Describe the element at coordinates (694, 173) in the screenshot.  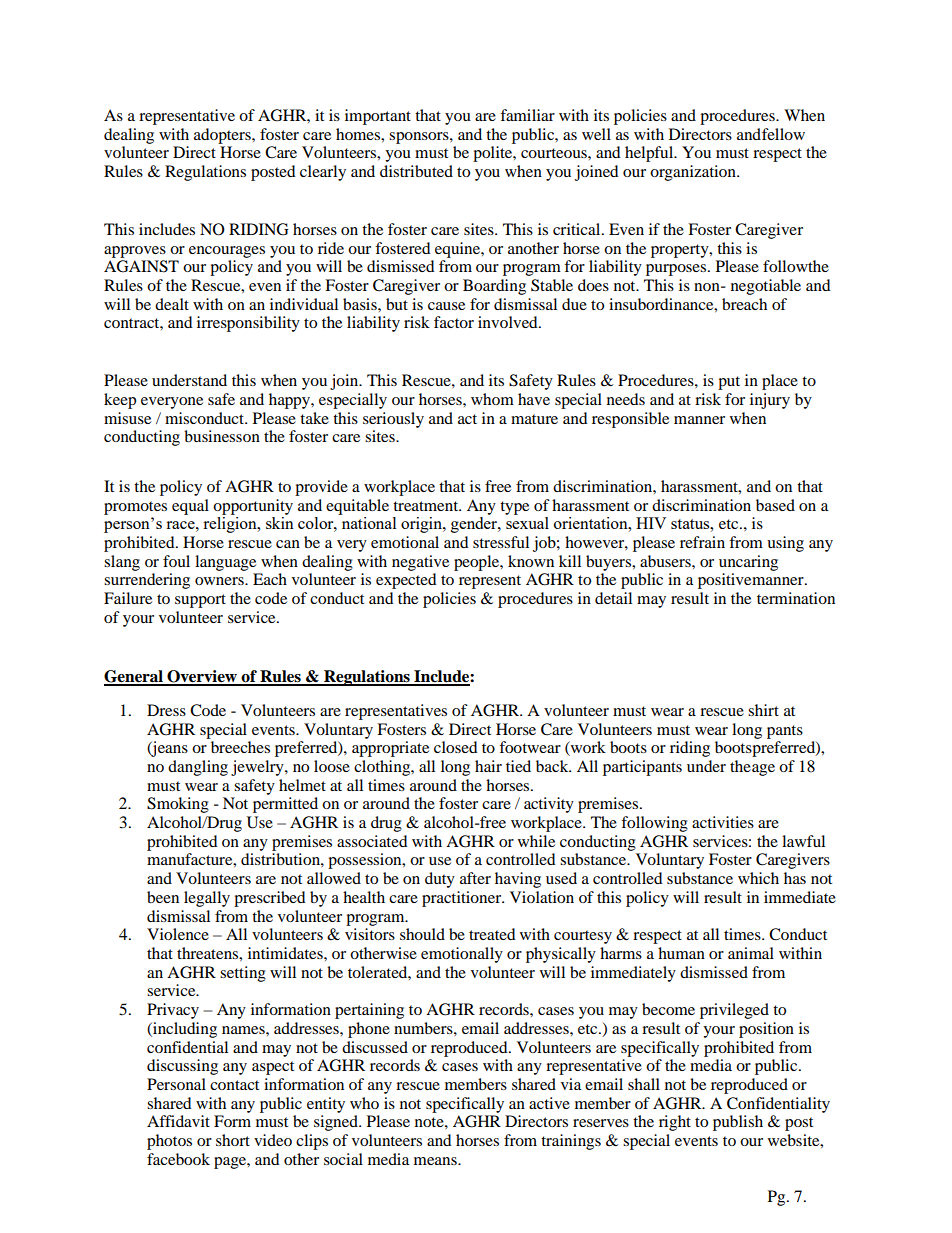
I see `organization` at that location.
